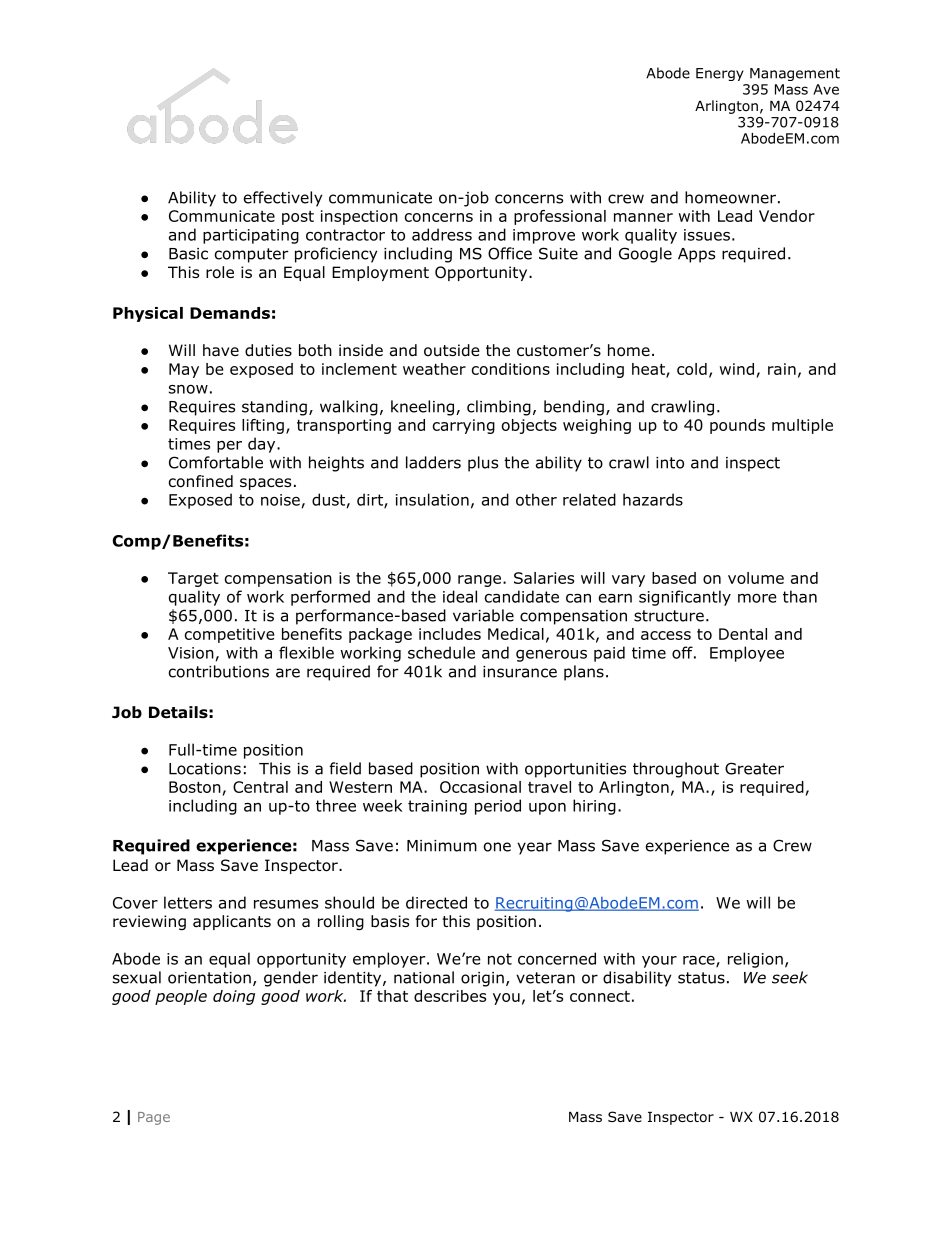  Describe the element at coordinates (201, 481) in the image. I see `confined` at that location.
